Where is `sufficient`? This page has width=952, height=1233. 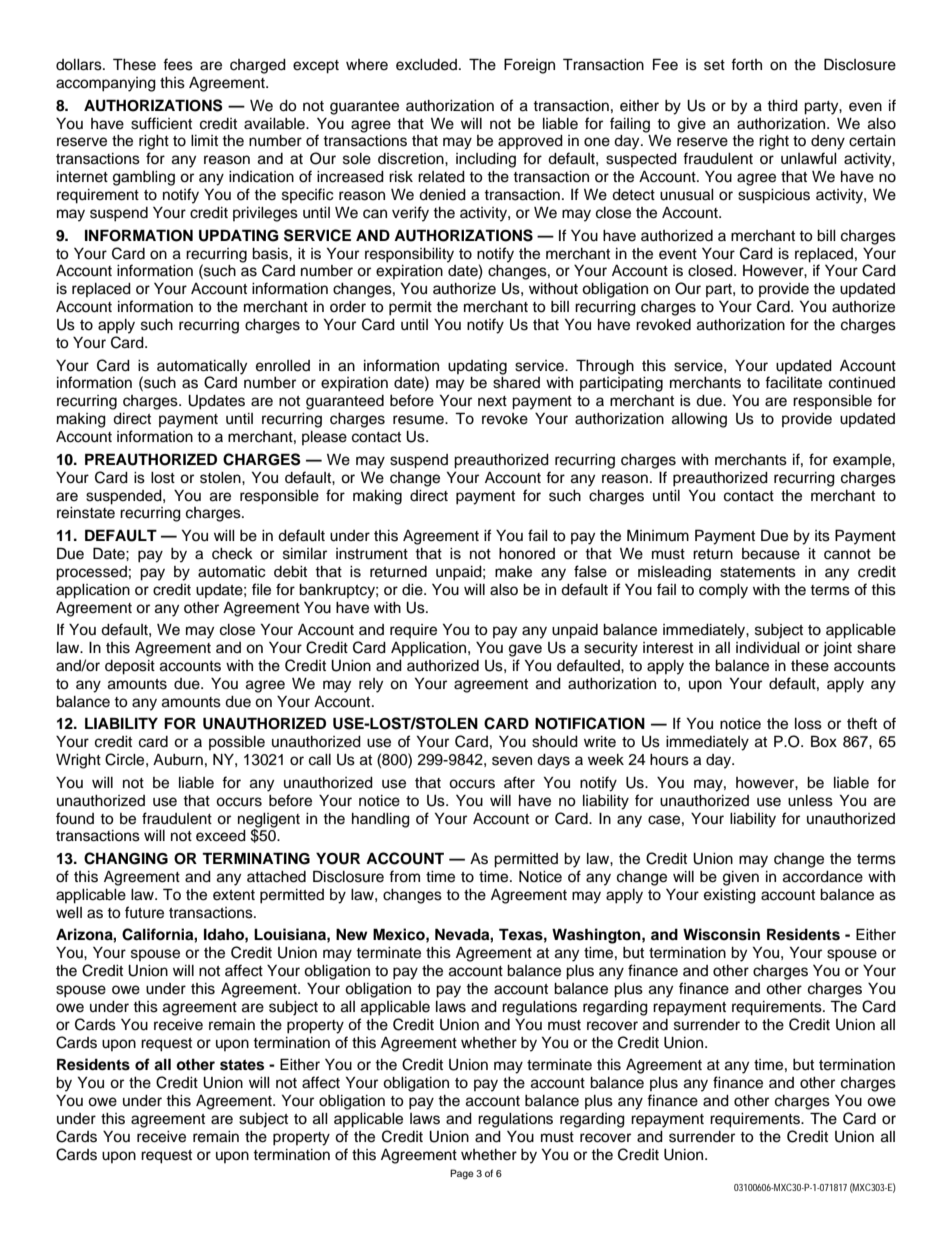
sufficient is located at coordinates (161, 123).
